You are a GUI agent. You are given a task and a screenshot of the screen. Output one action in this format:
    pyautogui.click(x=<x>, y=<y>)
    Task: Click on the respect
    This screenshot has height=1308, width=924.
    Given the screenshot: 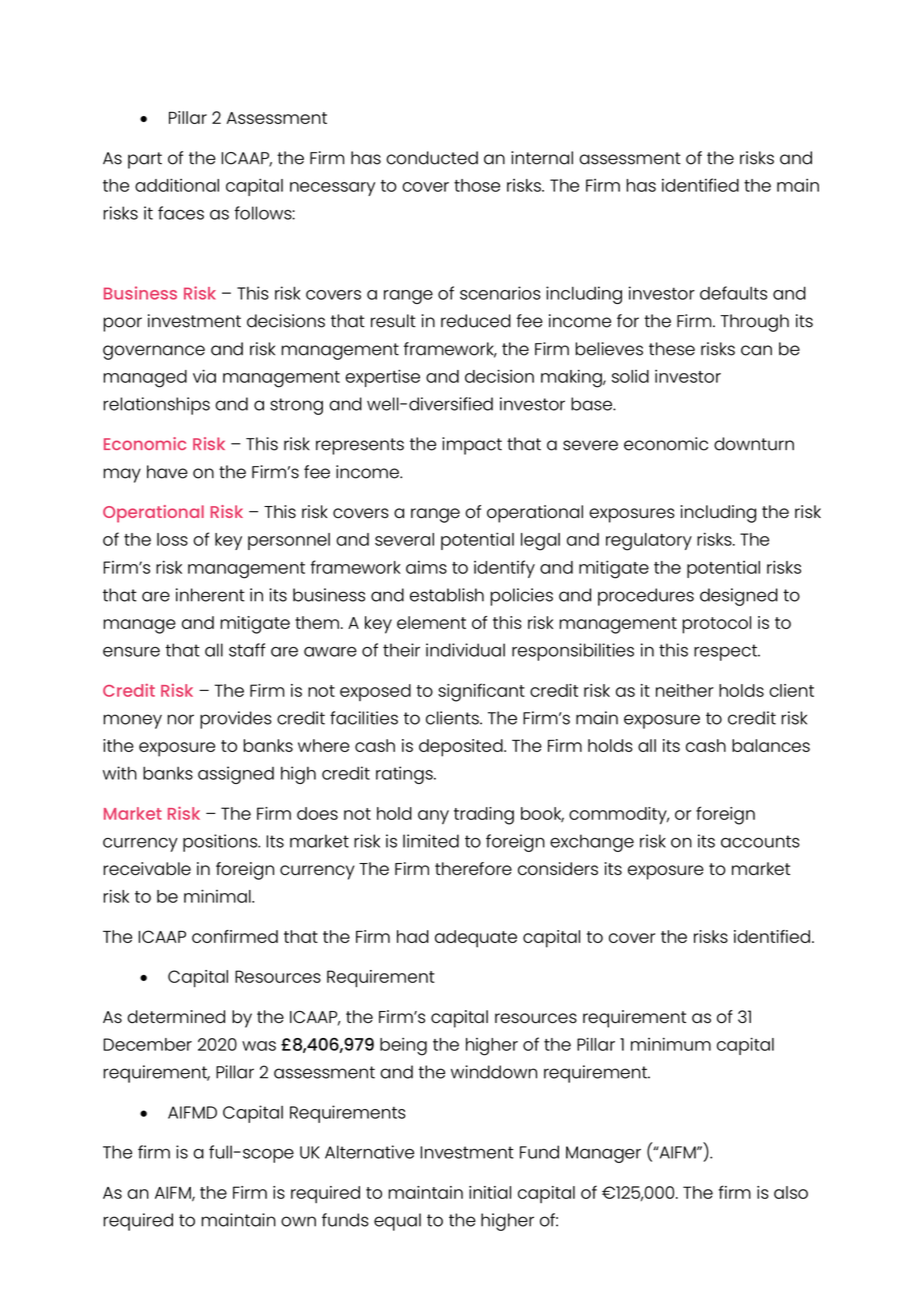 What is the action you would take?
    pyautogui.click(x=726, y=652)
